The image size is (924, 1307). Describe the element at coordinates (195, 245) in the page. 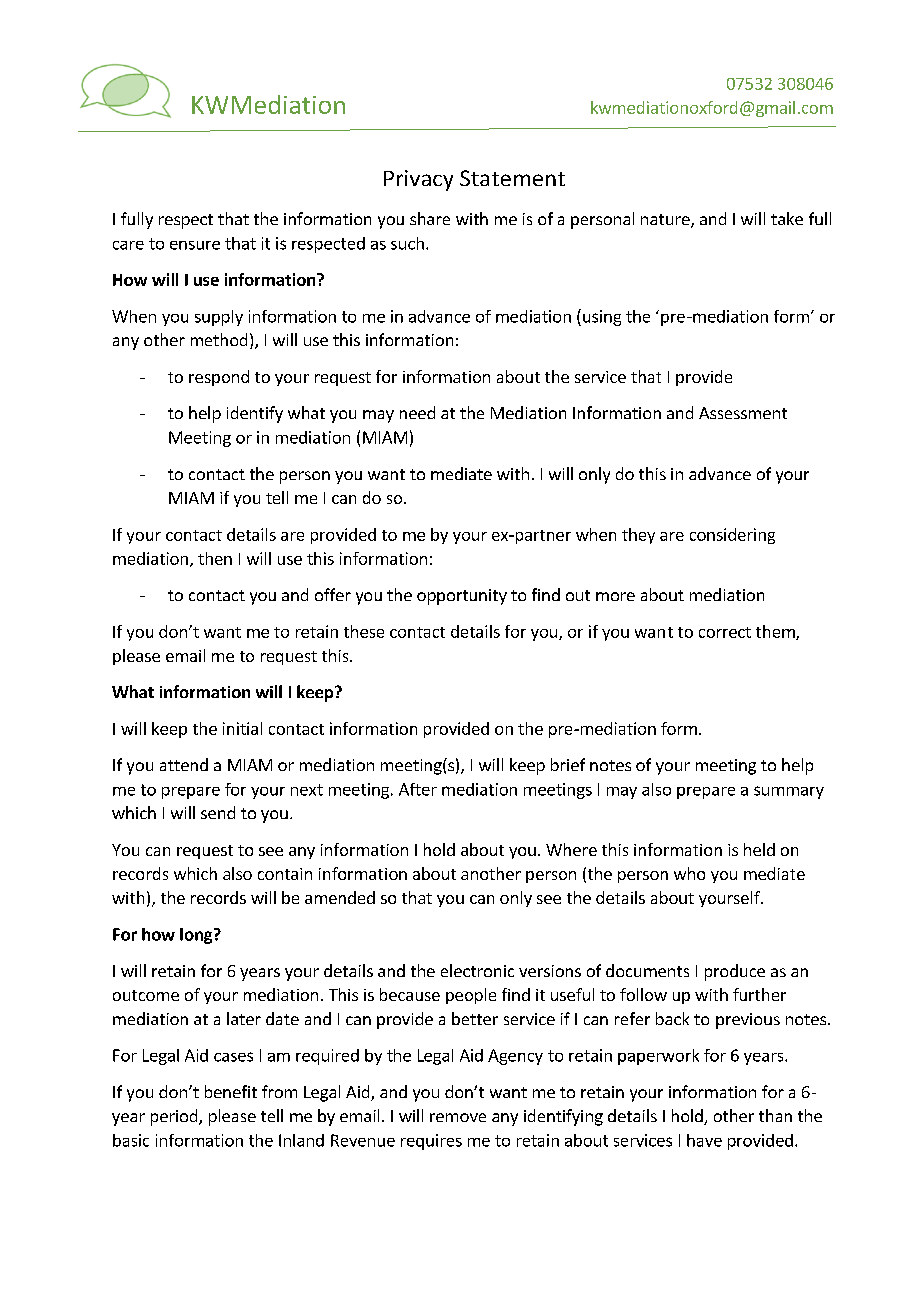

I see `ensure` at that location.
